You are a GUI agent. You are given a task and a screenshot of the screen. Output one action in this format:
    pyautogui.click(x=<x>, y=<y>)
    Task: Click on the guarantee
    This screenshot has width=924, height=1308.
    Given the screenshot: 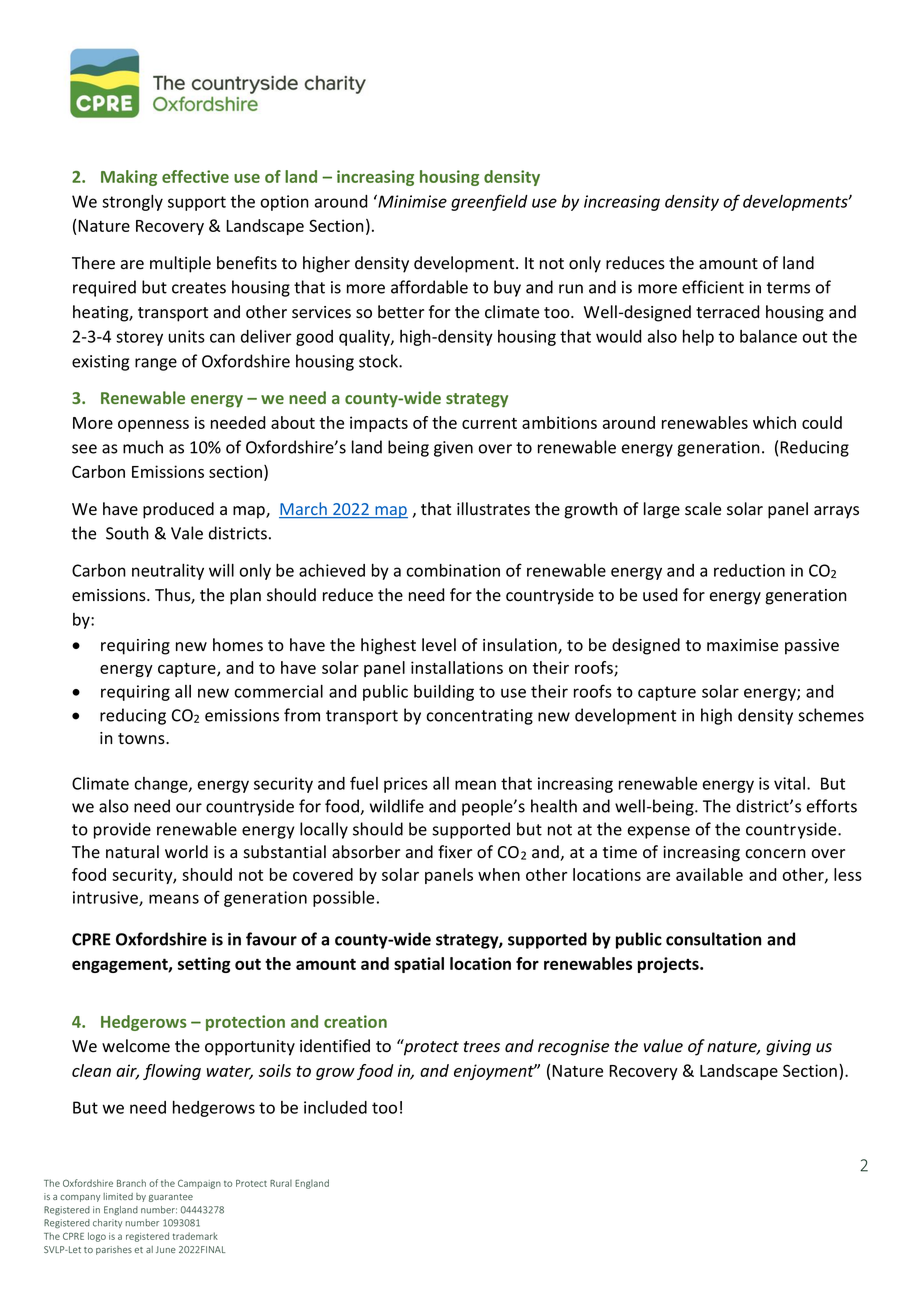 What is the action you would take?
    pyautogui.click(x=171, y=1198)
